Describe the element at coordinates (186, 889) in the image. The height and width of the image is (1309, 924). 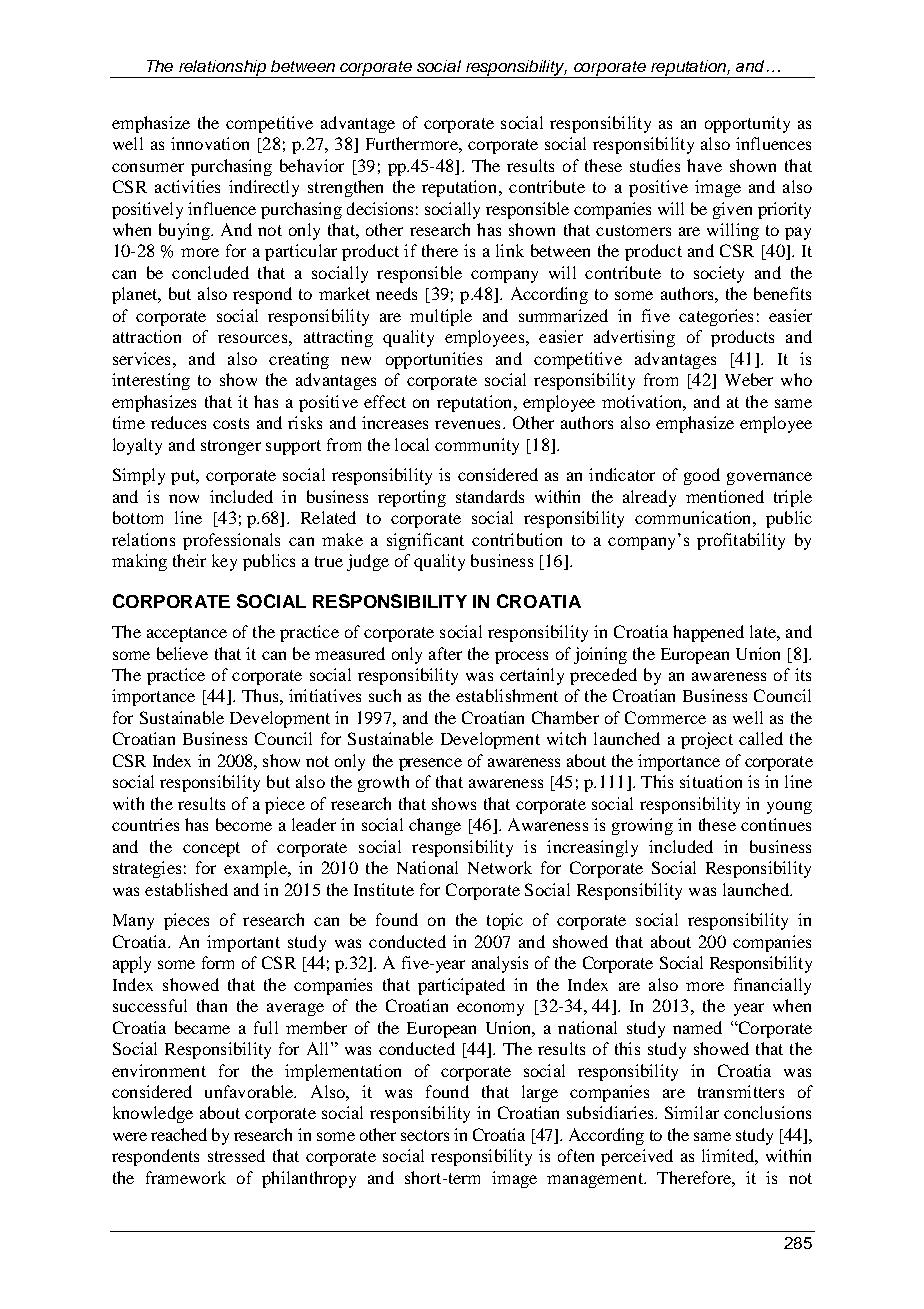
I see `established` at that location.
